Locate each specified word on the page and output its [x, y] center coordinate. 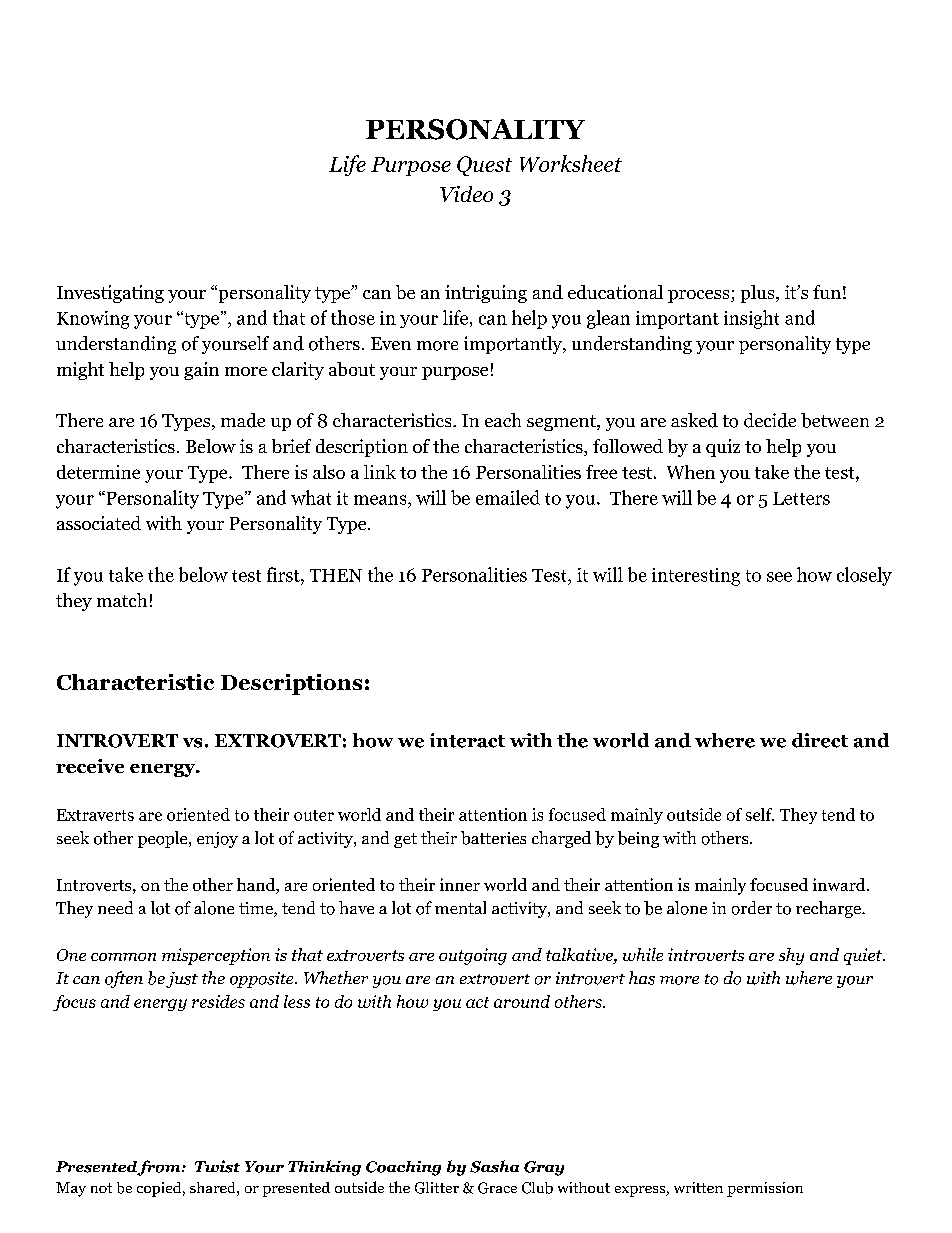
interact [467, 740]
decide [770, 420]
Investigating [110, 294]
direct [820, 740]
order [752, 908]
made [243, 420]
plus [757, 294]
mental [460, 907]
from [160, 1168]
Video [466, 194]
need [115, 907]
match [122, 600]
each [503, 420]
